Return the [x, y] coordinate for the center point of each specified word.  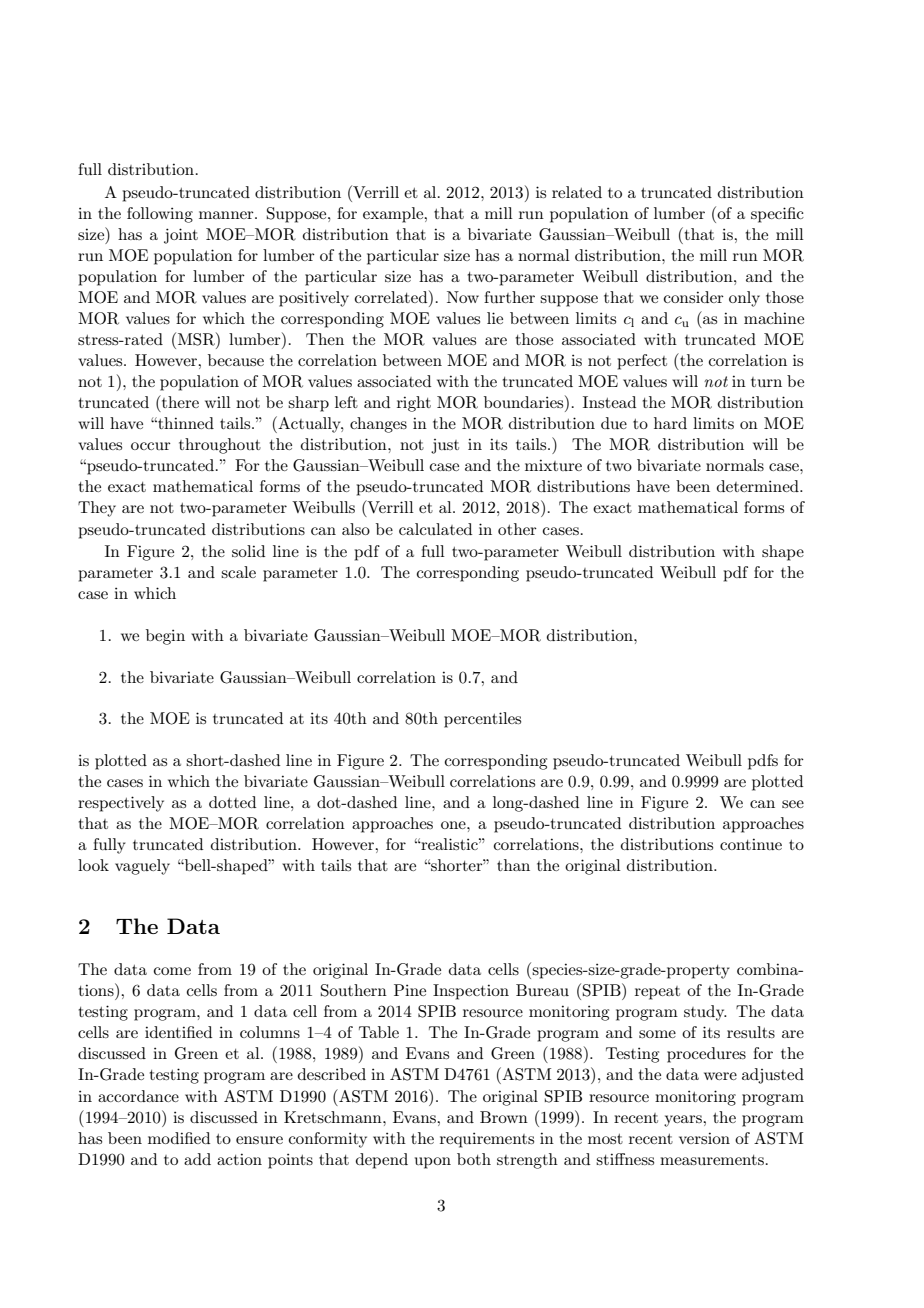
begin [165, 637]
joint [181, 236]
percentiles [482, 720]
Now [463, 297]
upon [433, 1163]
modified [179, 1138]
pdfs [763, 762]
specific [777, 215]
